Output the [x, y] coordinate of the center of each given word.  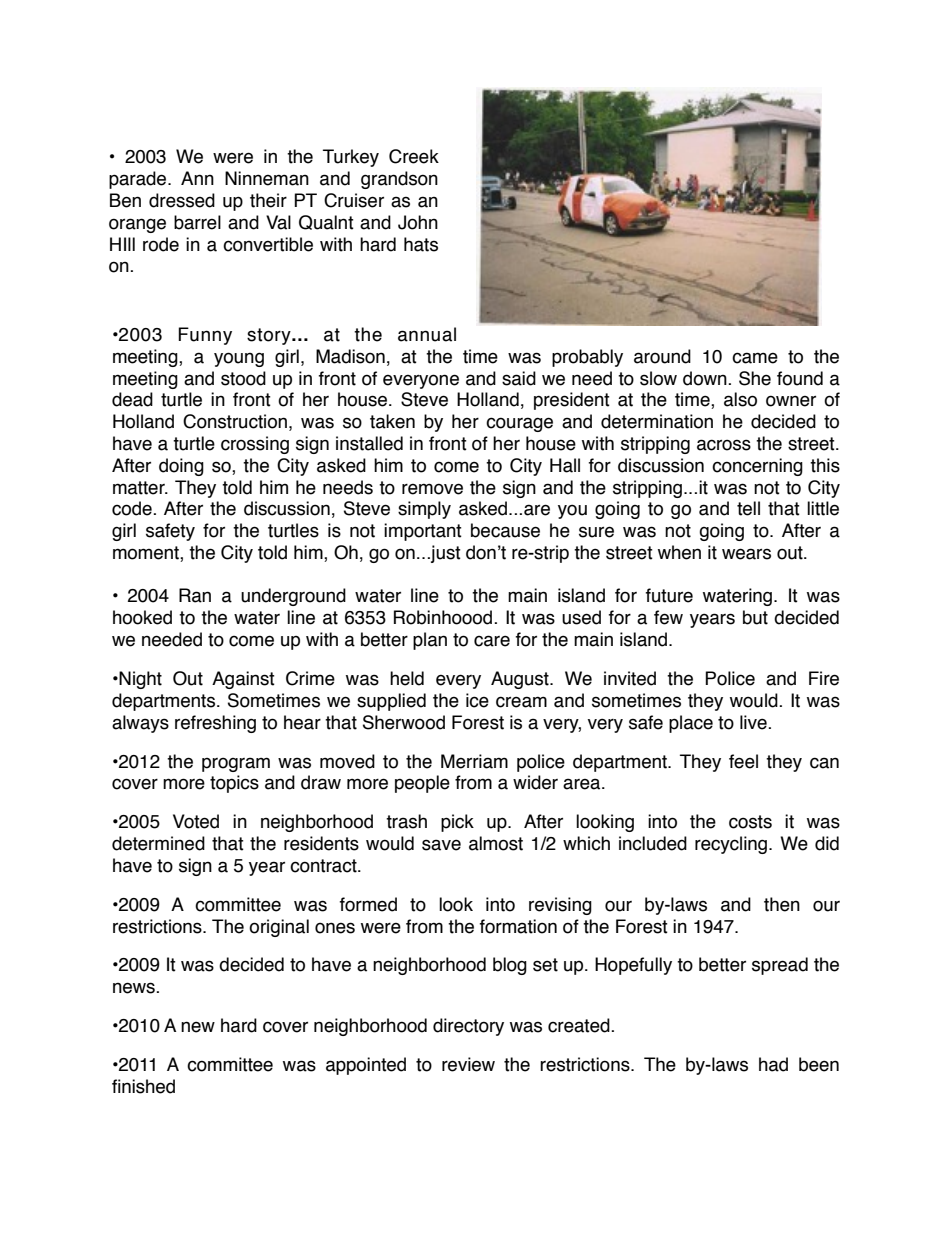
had [773, 1064]
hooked [142, 617]
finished [143, 1086]
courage [519, 424]
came [755, 358]
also [740, 399]
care [492, 641]
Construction [235, 421]
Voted [196, 821]
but [755, 617]
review [468, 1064]
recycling [731, 845]
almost [496, 843]
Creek [414, 156]
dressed [182, 200]
